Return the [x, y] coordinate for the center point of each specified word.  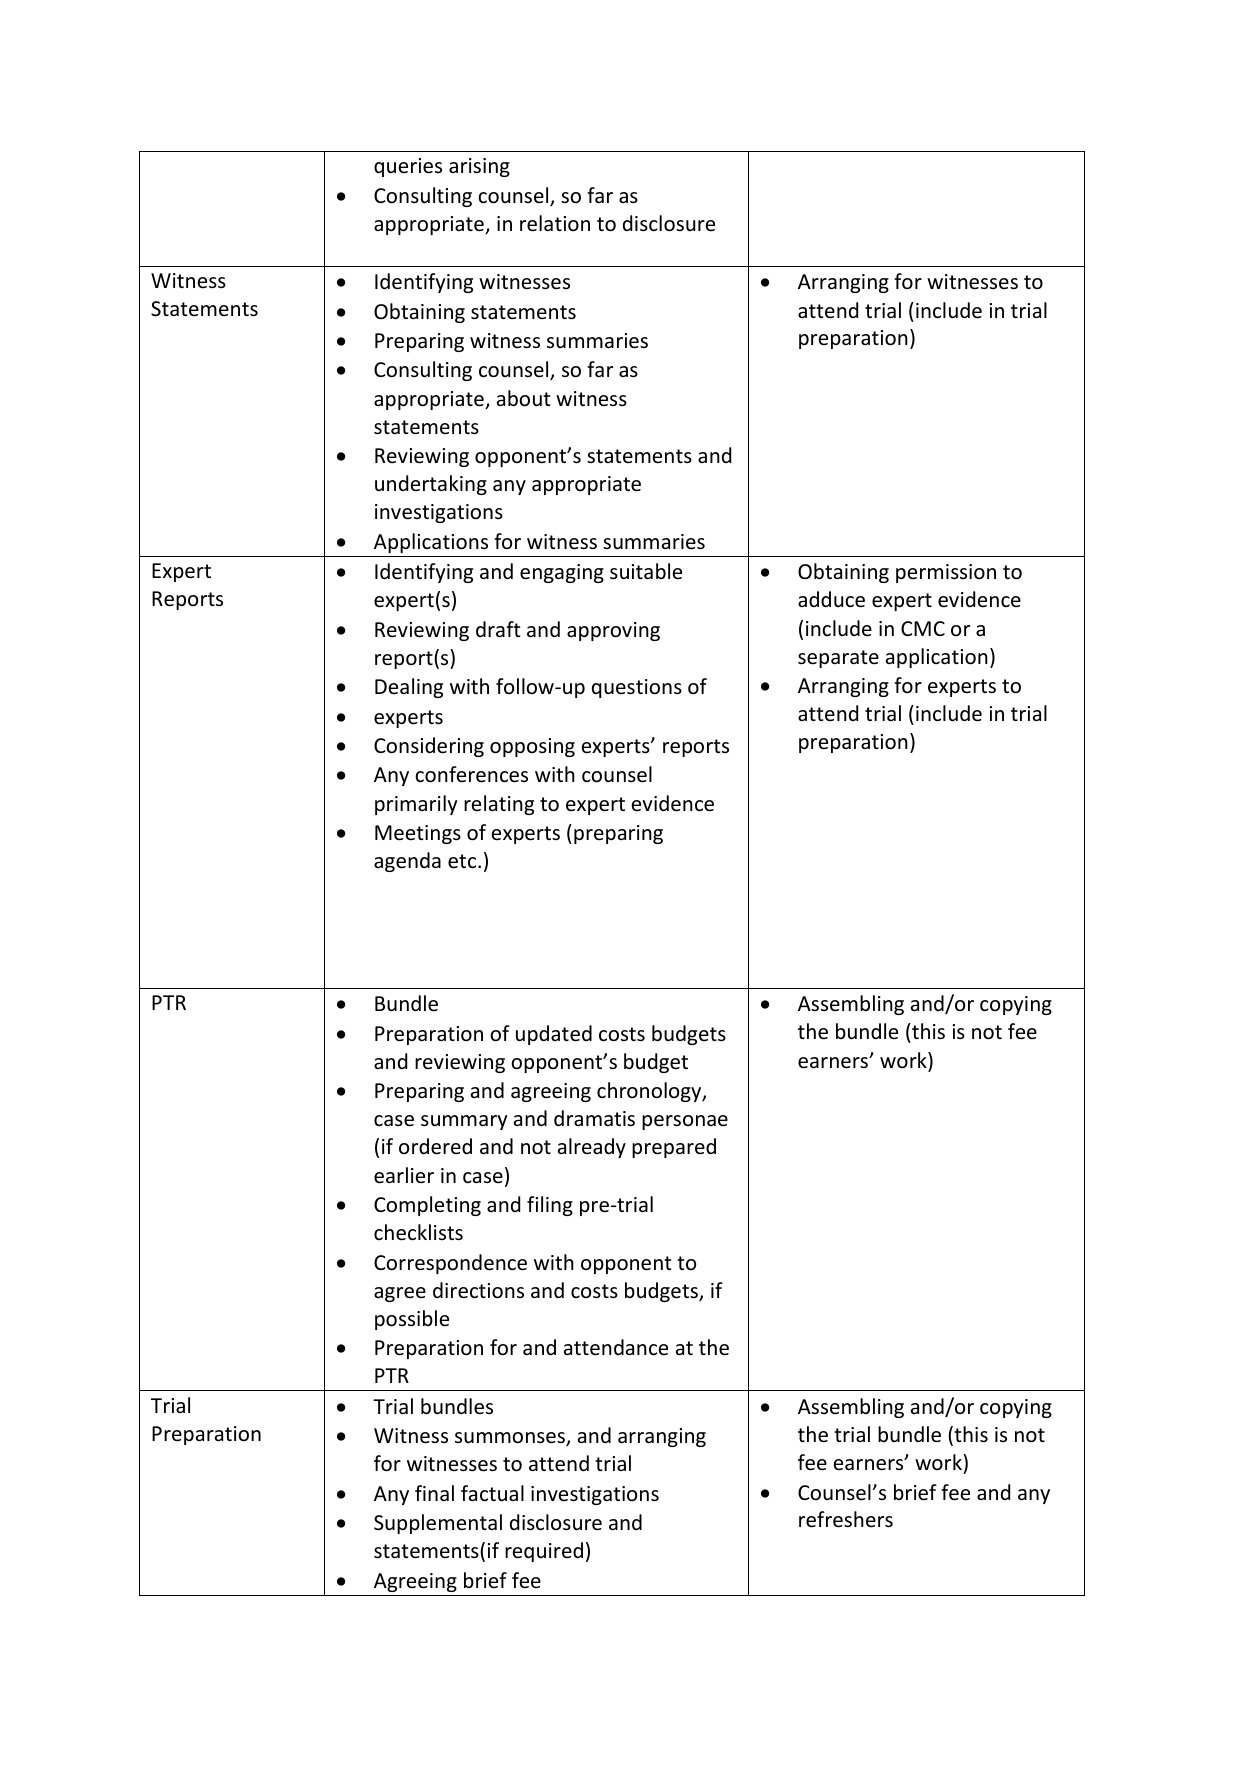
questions [637, 688]
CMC [923, 628]
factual [492, 1493]
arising [479, 167]
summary [464, 1122]
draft [498, 629]
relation [555, 223]
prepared [674, 1148]
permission [946, 573]
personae [685, 1122]
